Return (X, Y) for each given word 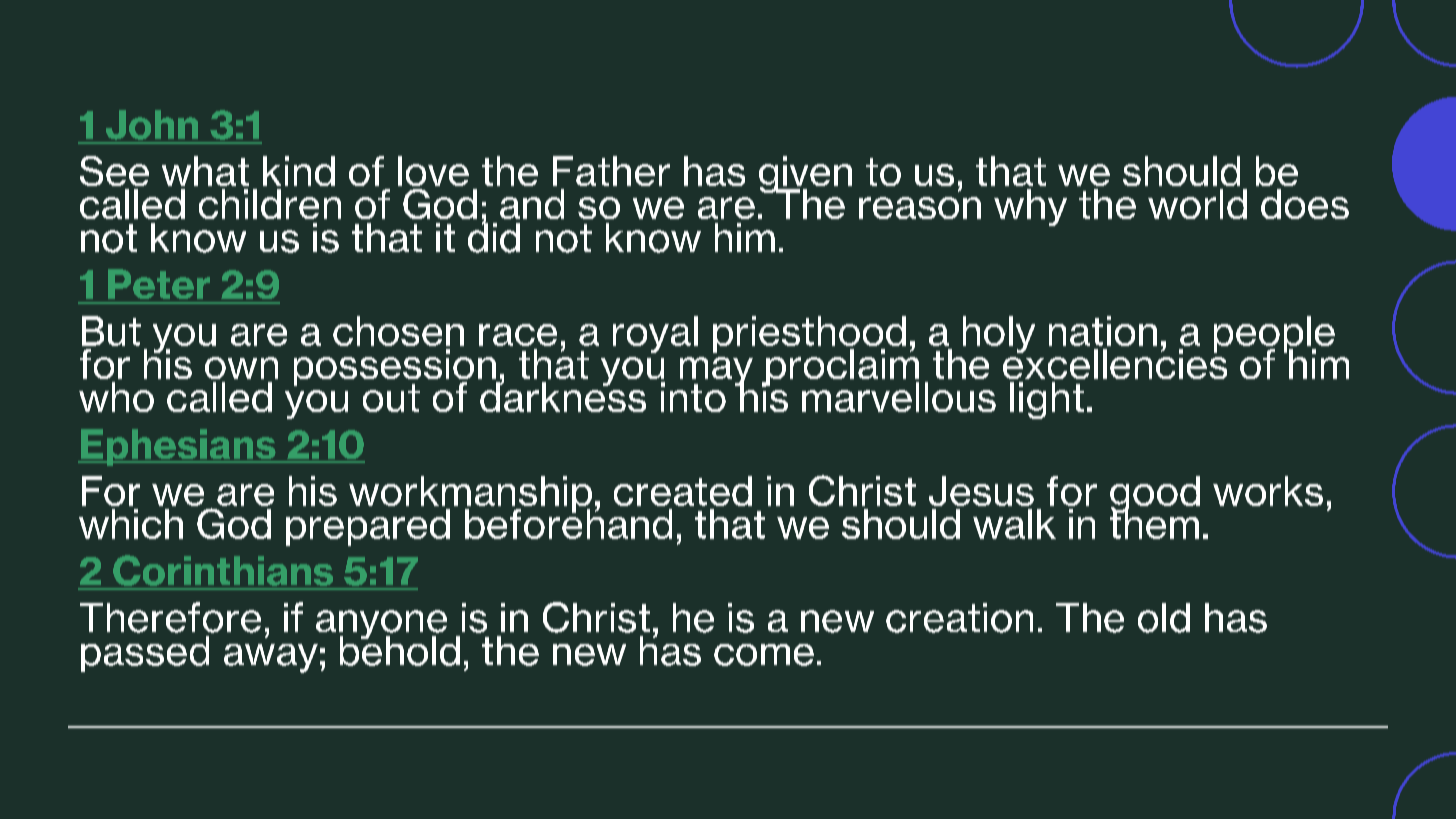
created (683, 491)
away (271, 658)
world (1197, 204)
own (241, 368)
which (131, 524)
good (1155, 495)
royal (655, 334)
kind (299, 171)
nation (1103, 331)
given (805, 176)
